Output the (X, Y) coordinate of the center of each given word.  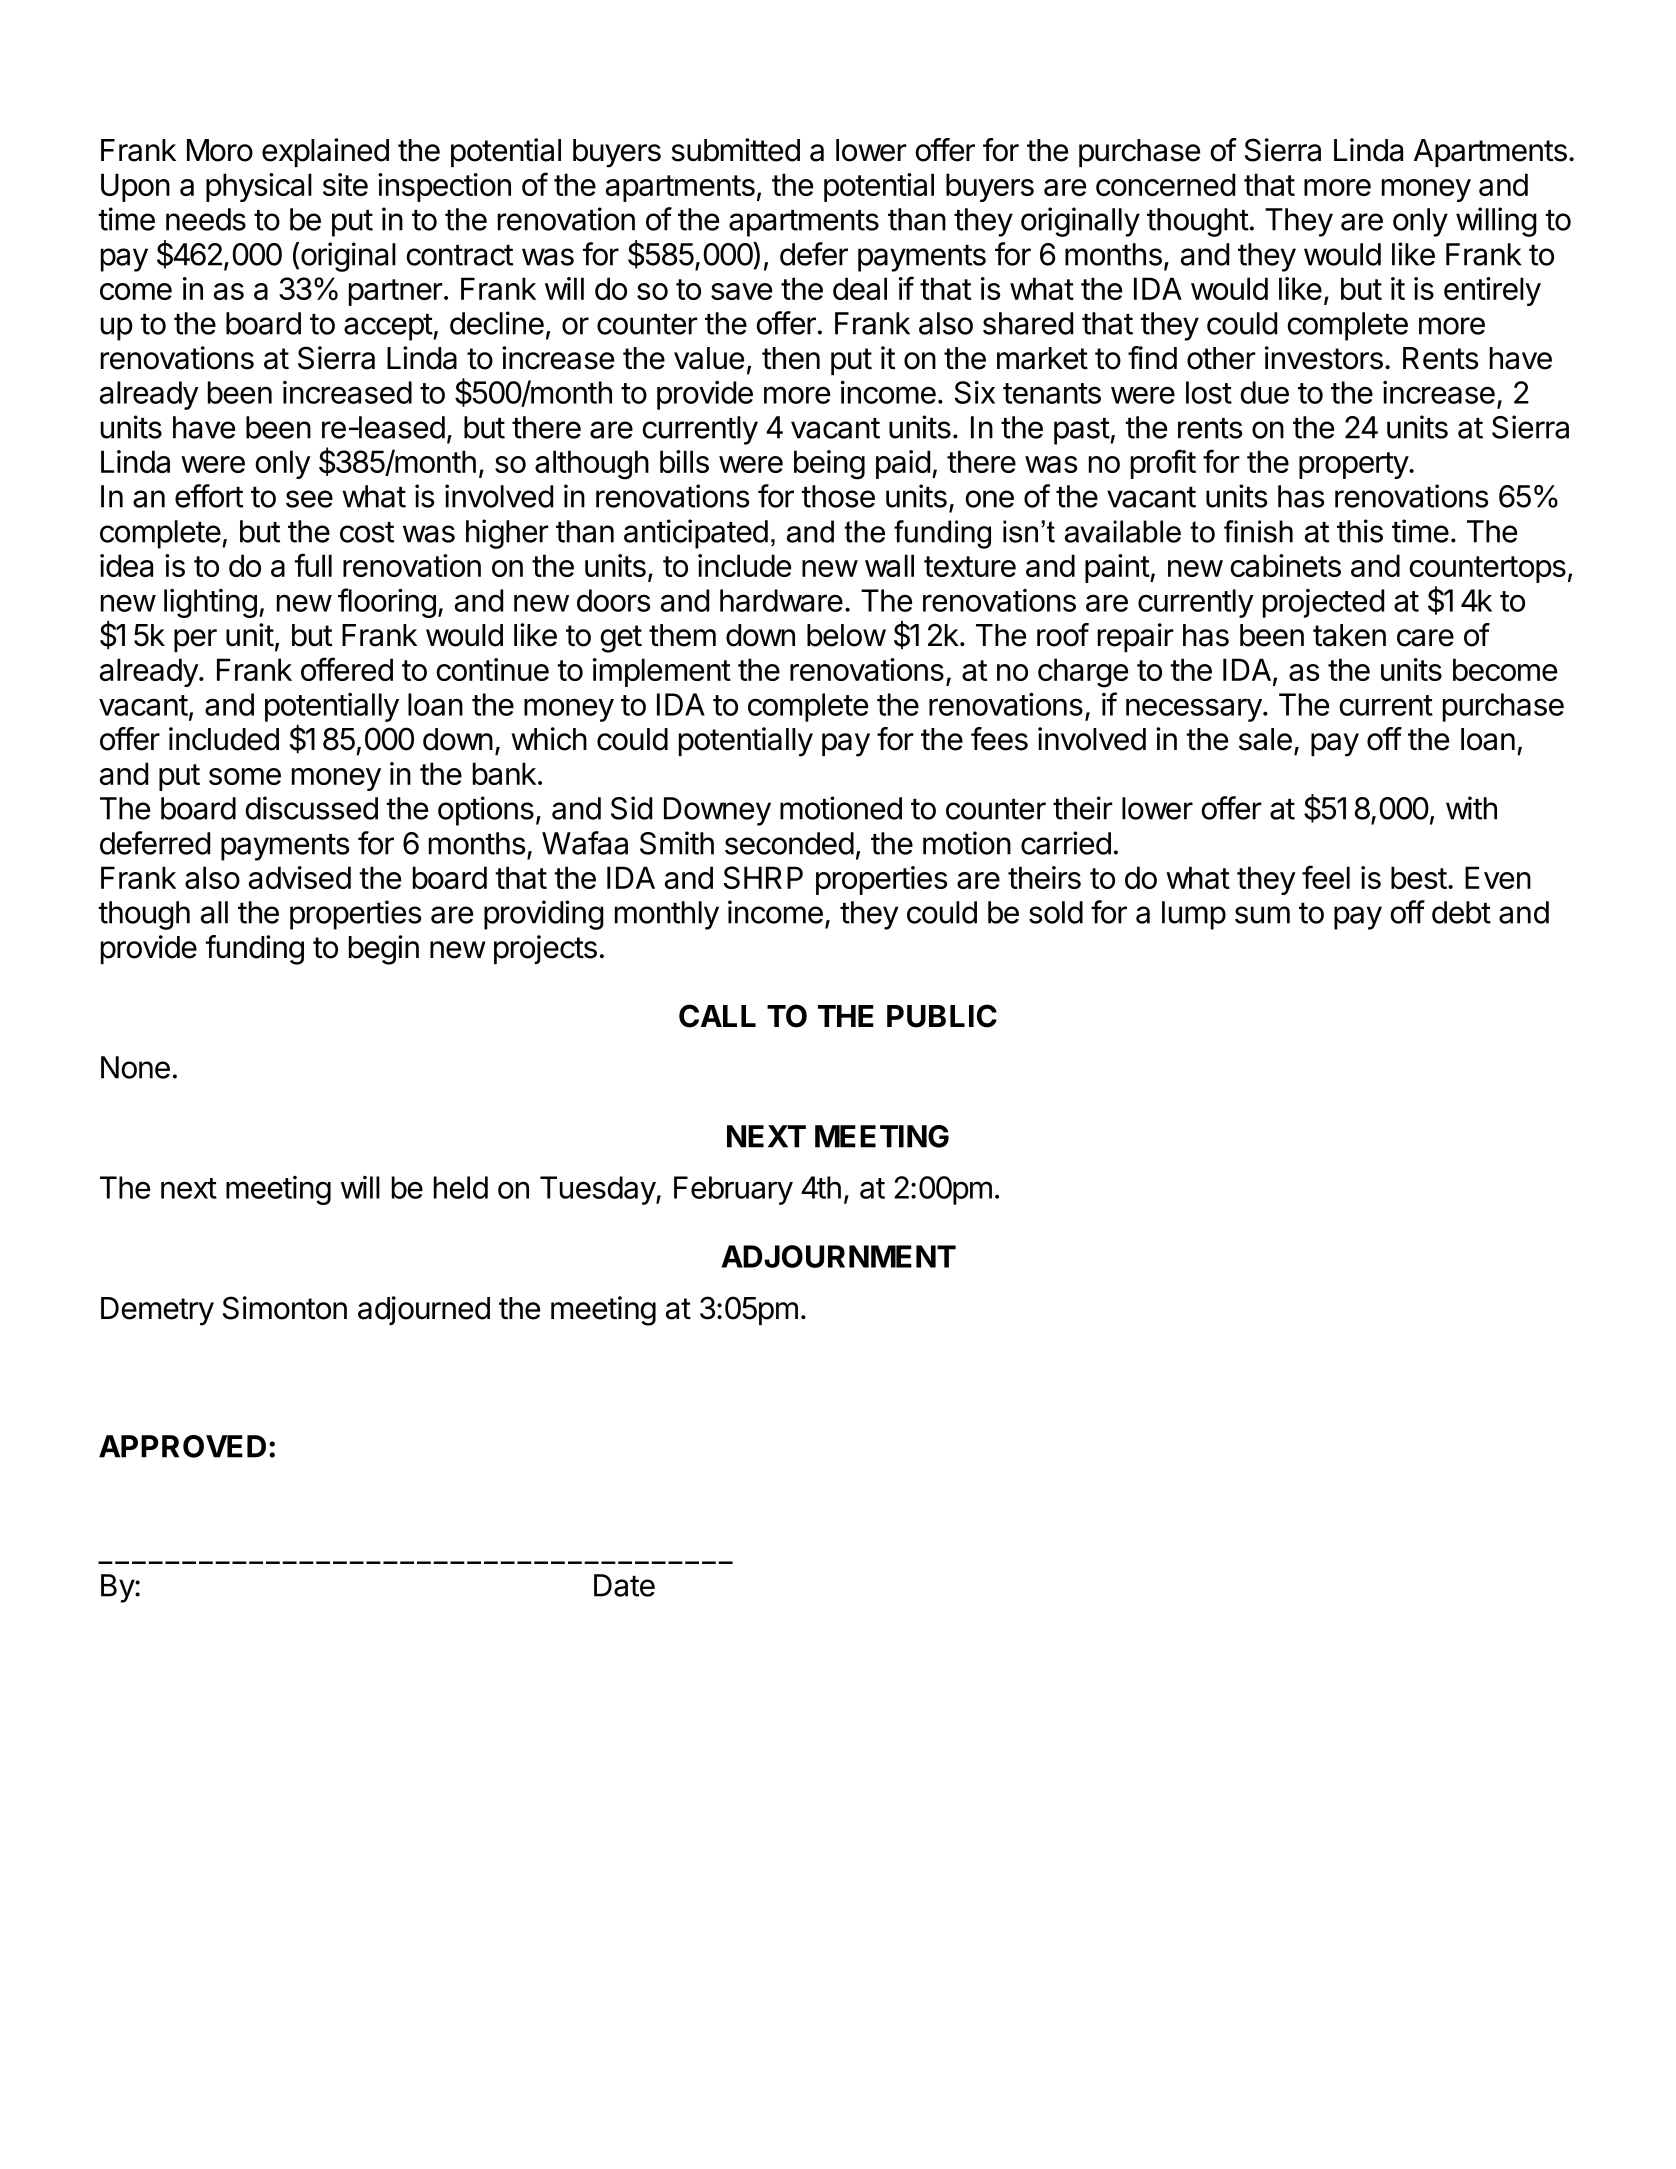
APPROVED (182, 1446)
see (309, 499)
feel (1326, 877)
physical (259, 187)
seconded (789, 843)
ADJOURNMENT (838, 1256)
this (1360, 531)
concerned (1165, 184)
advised (300, 877)
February (733, 1190)
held (461, 1187)
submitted (735, 150)
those (838, 496)
